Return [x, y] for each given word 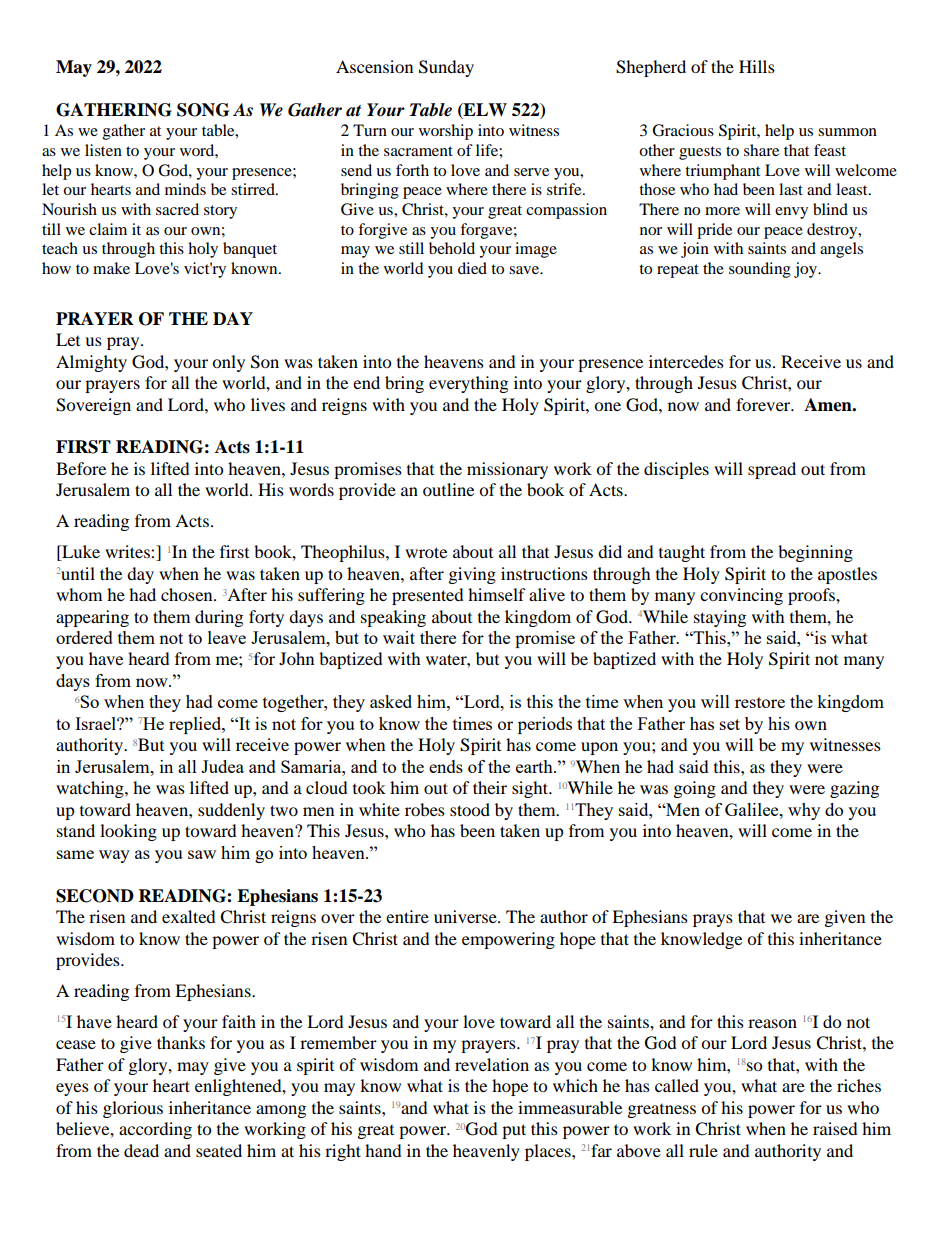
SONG [203, 110]
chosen [188, 594]
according [155, 1130]
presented [428, 596]
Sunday [446, 68]
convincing [741, 596]
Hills [757, 66]
